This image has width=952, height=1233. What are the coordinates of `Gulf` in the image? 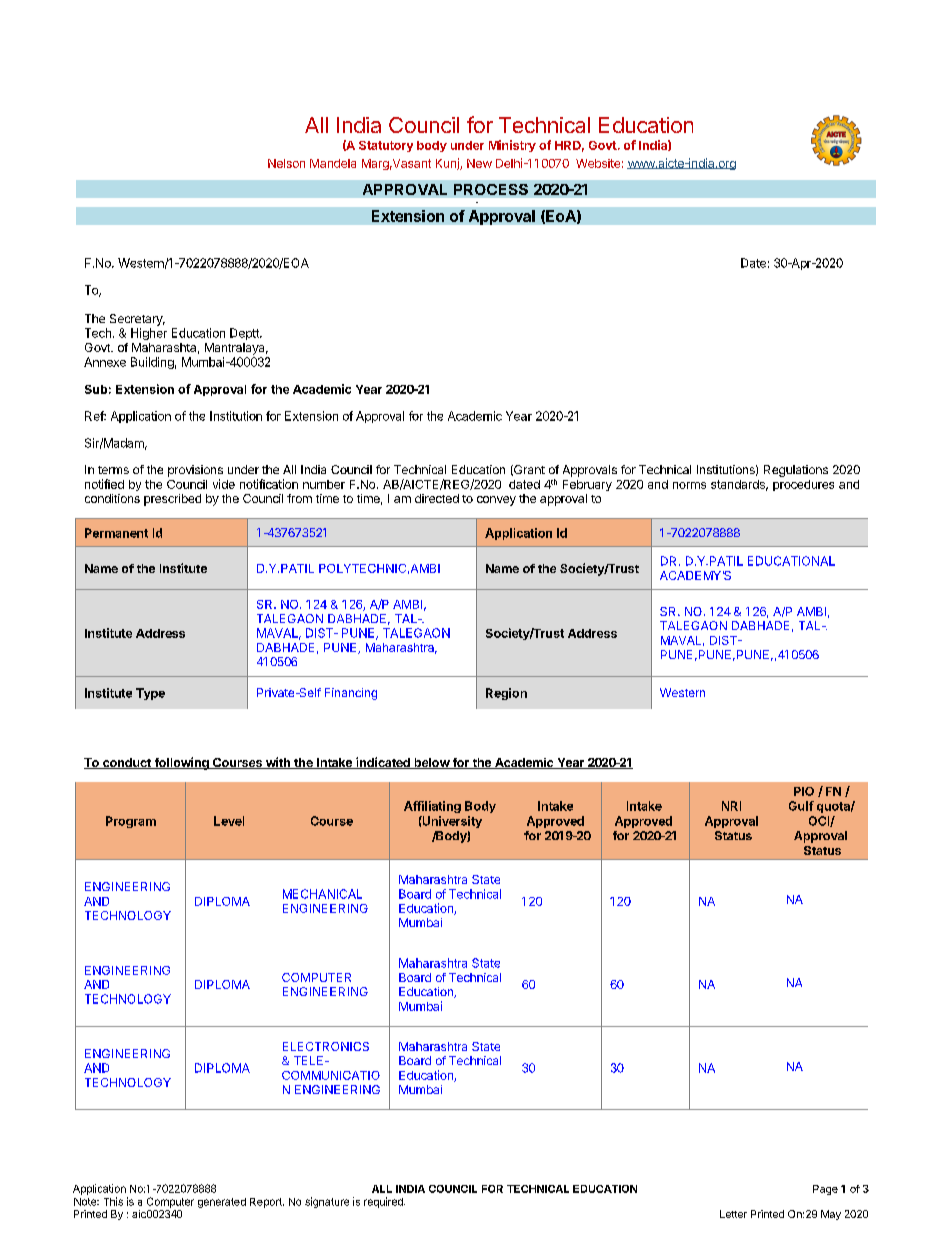 It's located at (801, 806).
